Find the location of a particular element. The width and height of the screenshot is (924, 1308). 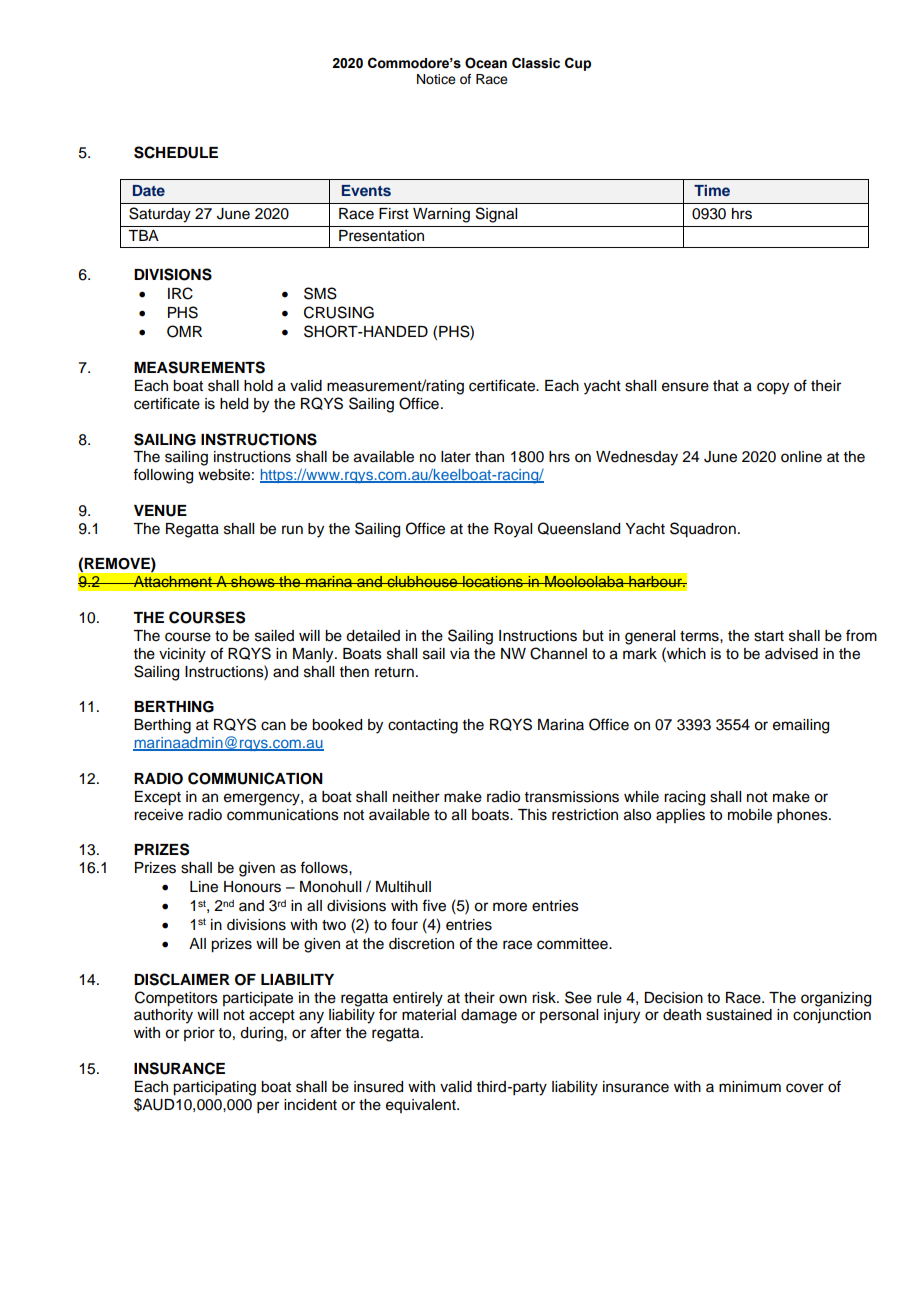

minimum is located at coordinates (750, 1086).
